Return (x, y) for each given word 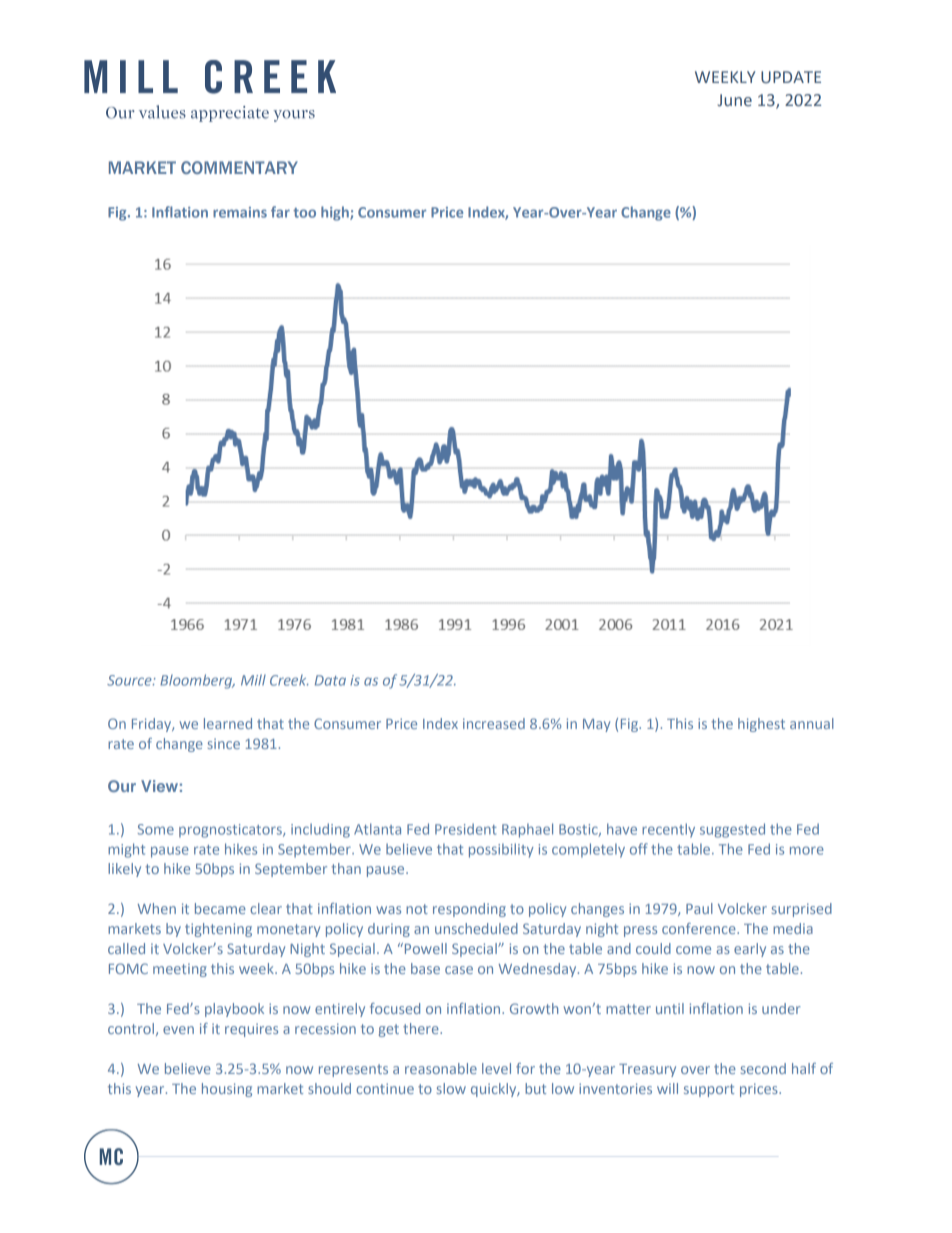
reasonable (441, 1068)
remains (240, 212)
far (280, 212)
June (734, 100)
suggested (732, 830)
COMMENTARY (239, 167)
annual (812, 723)
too (304, 213)
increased (494, 723)
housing (227, 1090)
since (224, 743)
